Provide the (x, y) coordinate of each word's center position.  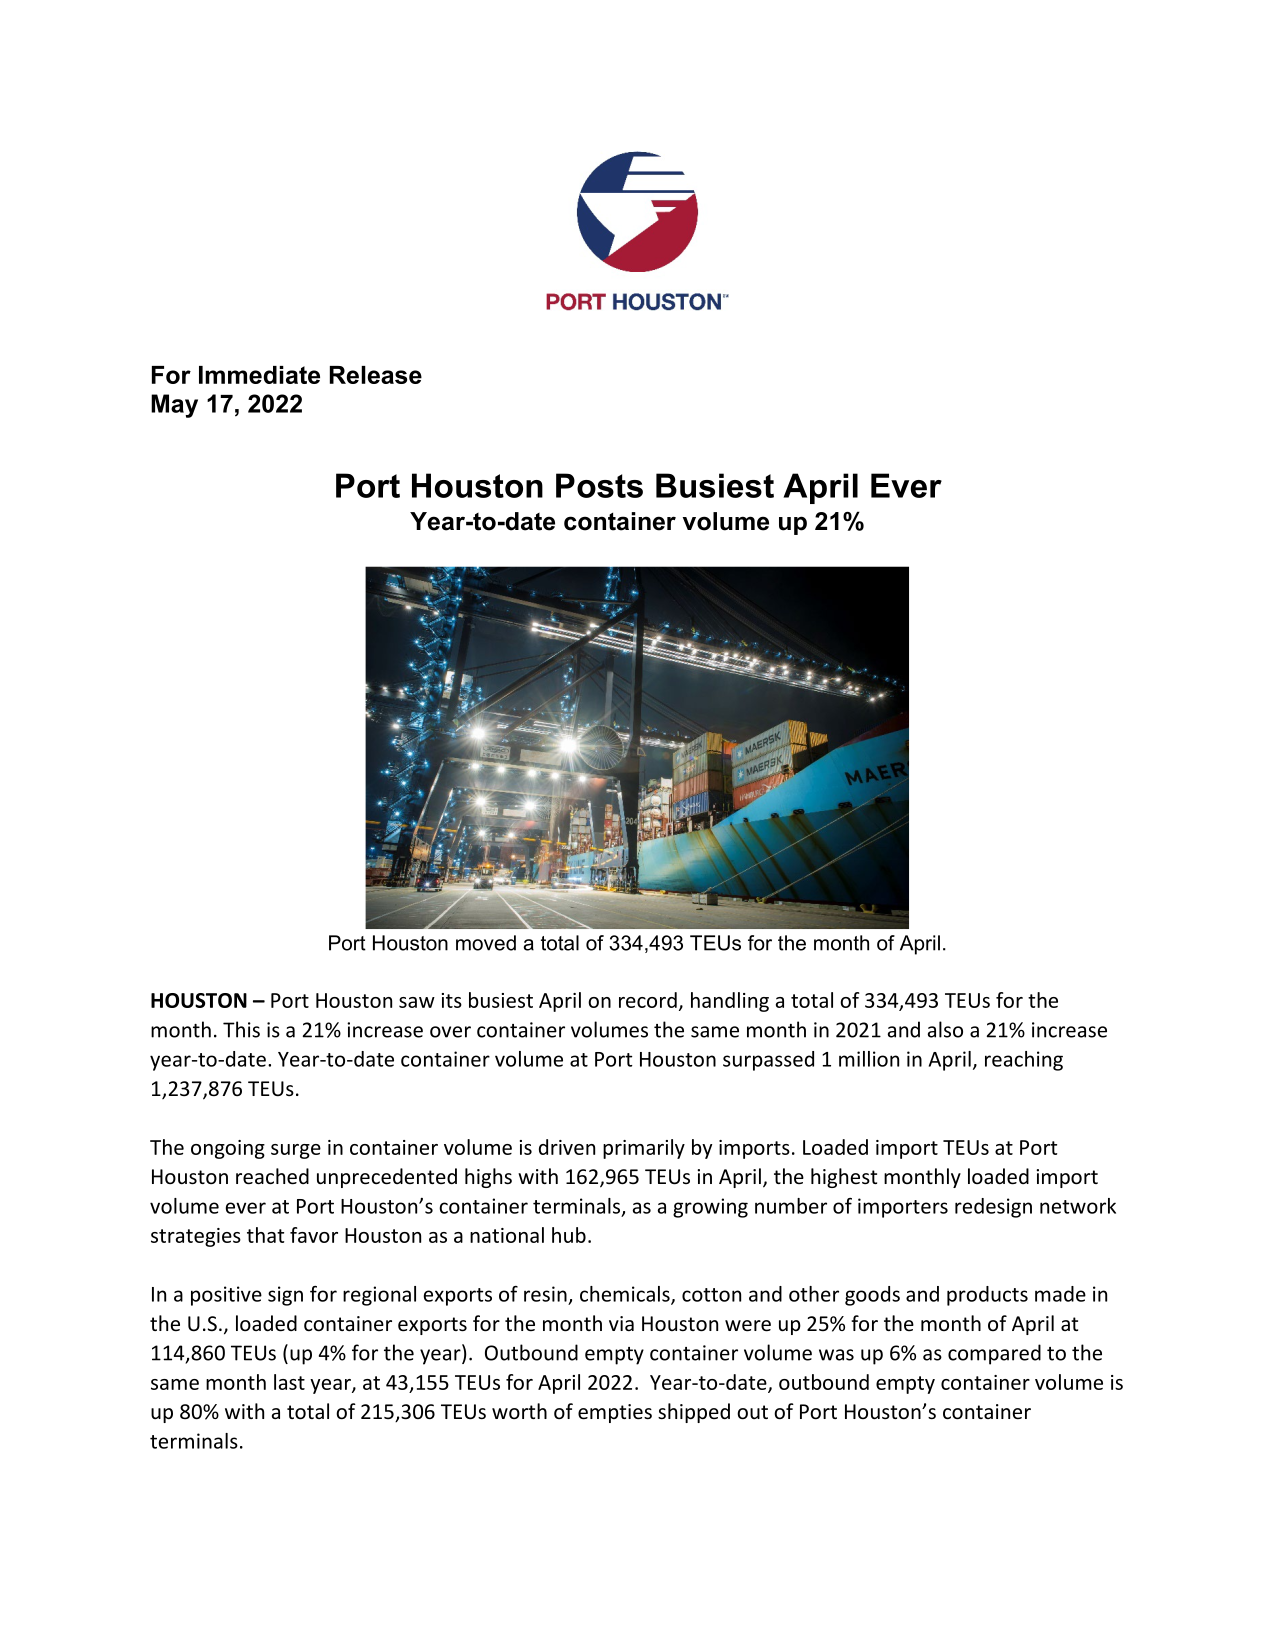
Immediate (259, 375)
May (174, 406)
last (289, 1382)
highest (844, 1178)
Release (376, 375)
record (648, 1000)
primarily (644, 1149)
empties (615, 1413)
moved (486, 943)
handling (730, 1002)
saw (417, 1002)
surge (296, 1151)
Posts (599, 485)
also (945, 1029)
